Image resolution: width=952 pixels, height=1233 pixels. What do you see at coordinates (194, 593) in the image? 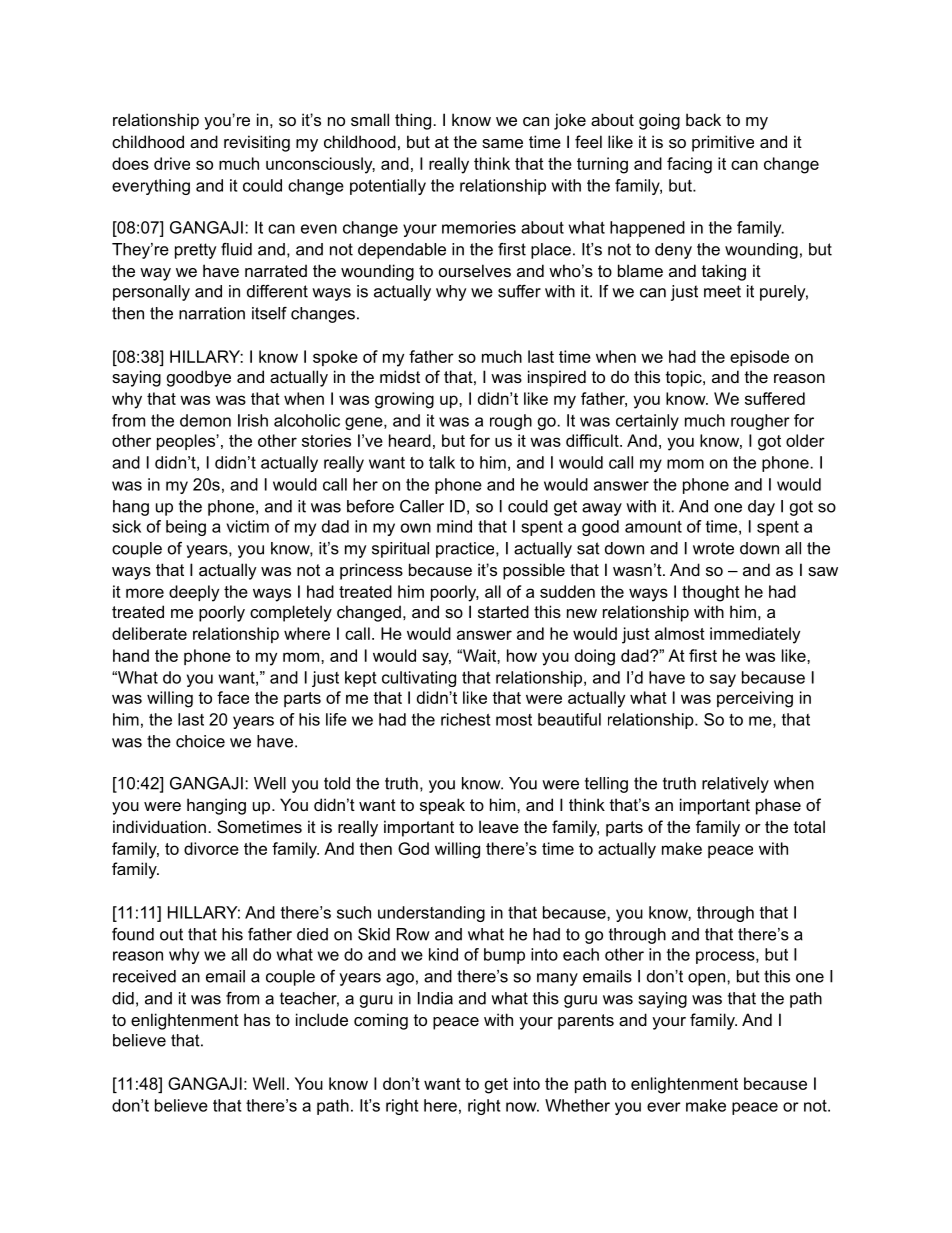
I see `deeply` at bounding box center [194, 593].
